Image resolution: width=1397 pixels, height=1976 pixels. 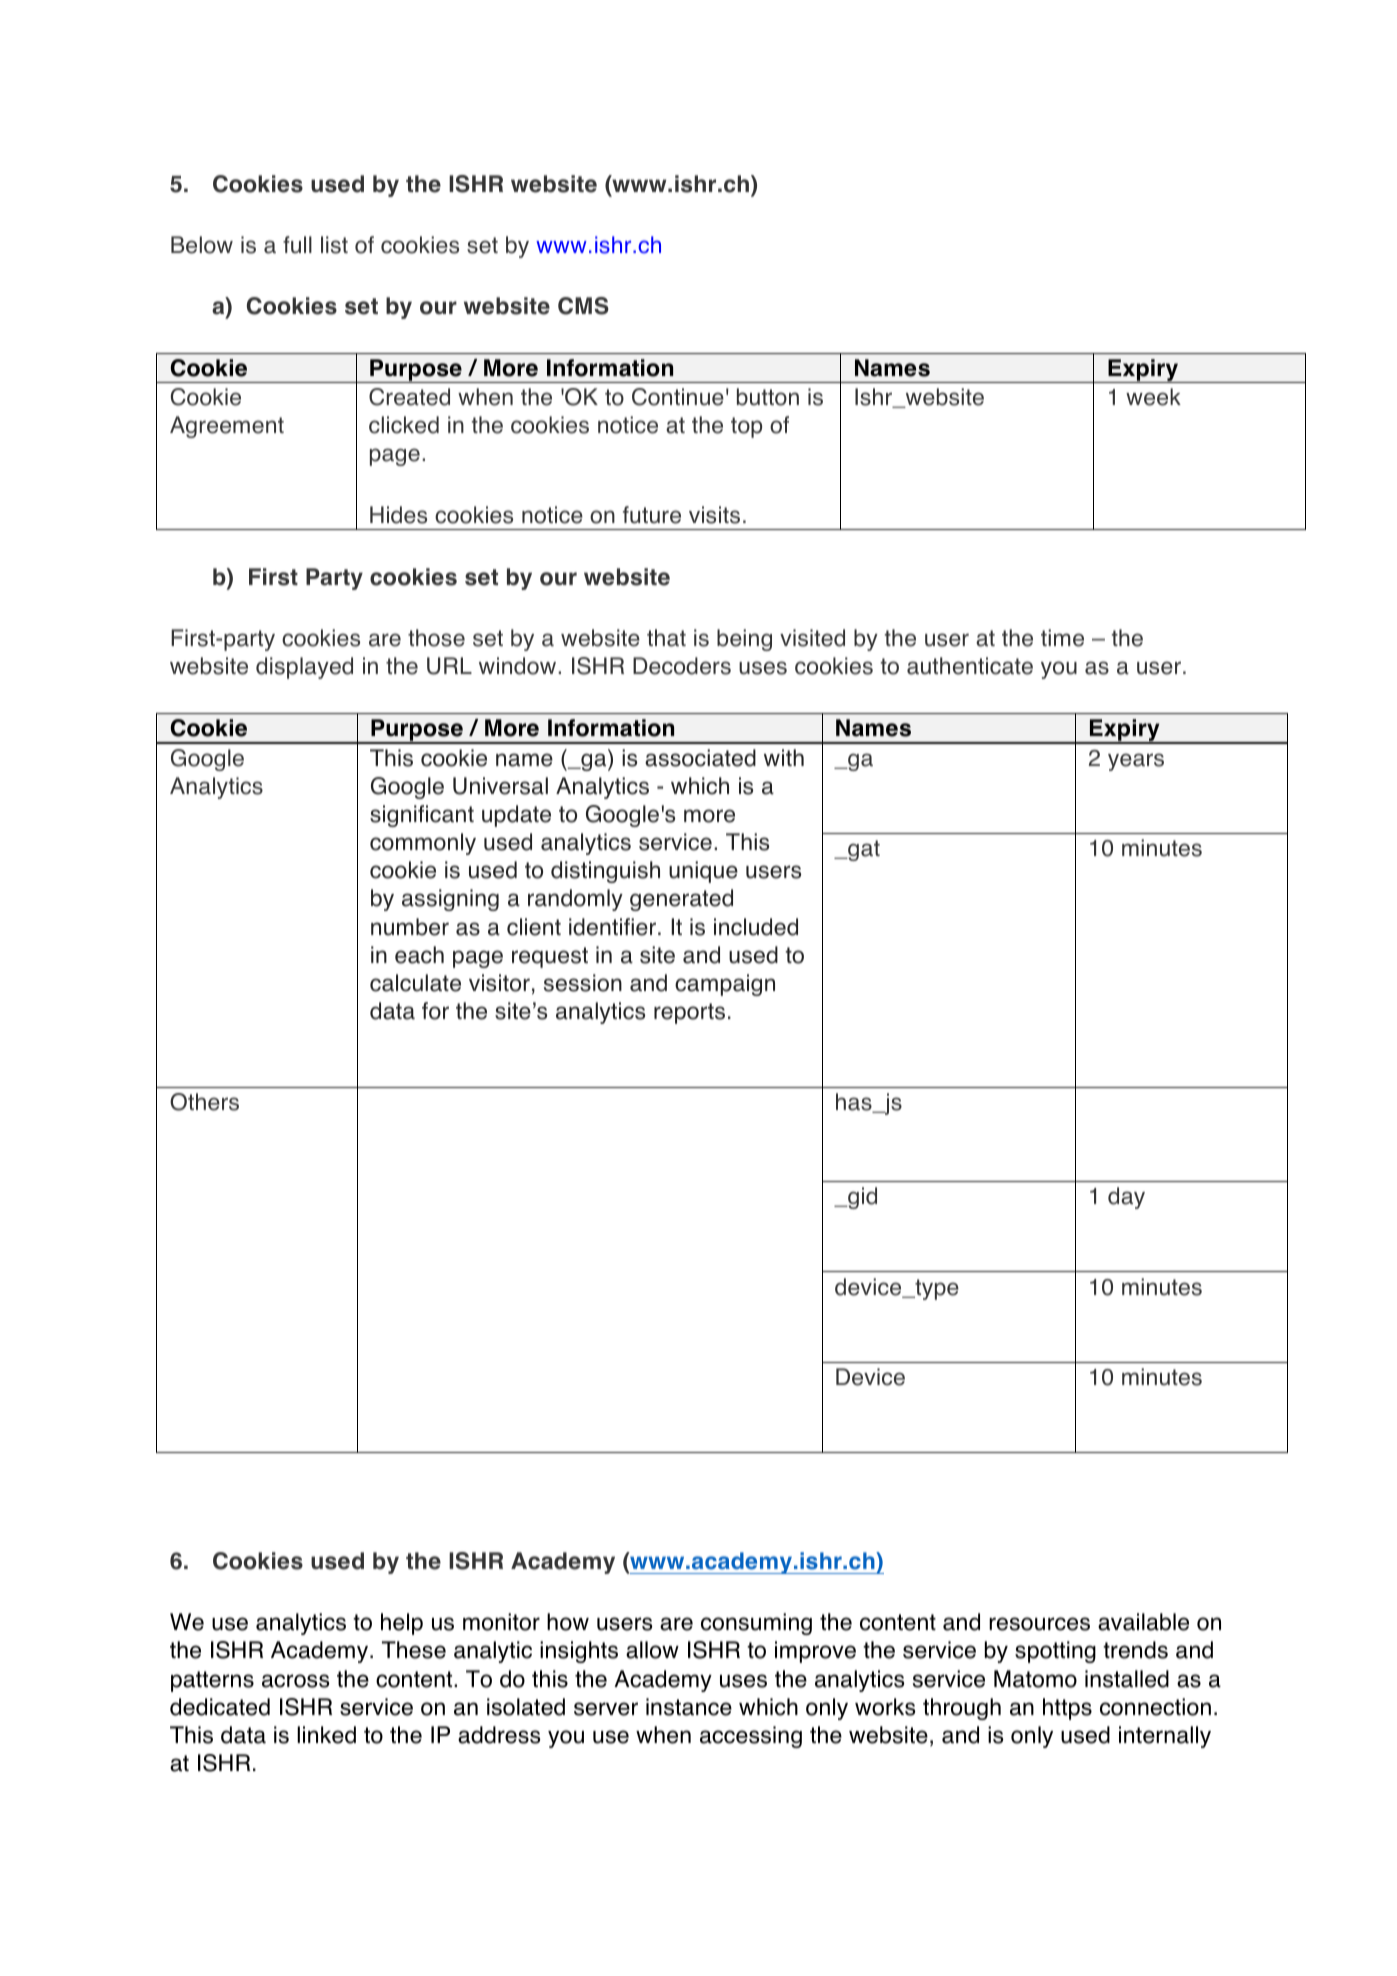 What do you see at coordinates (689, 1707) in the image?
I see `instance` at bounding box center [689, 1707].
